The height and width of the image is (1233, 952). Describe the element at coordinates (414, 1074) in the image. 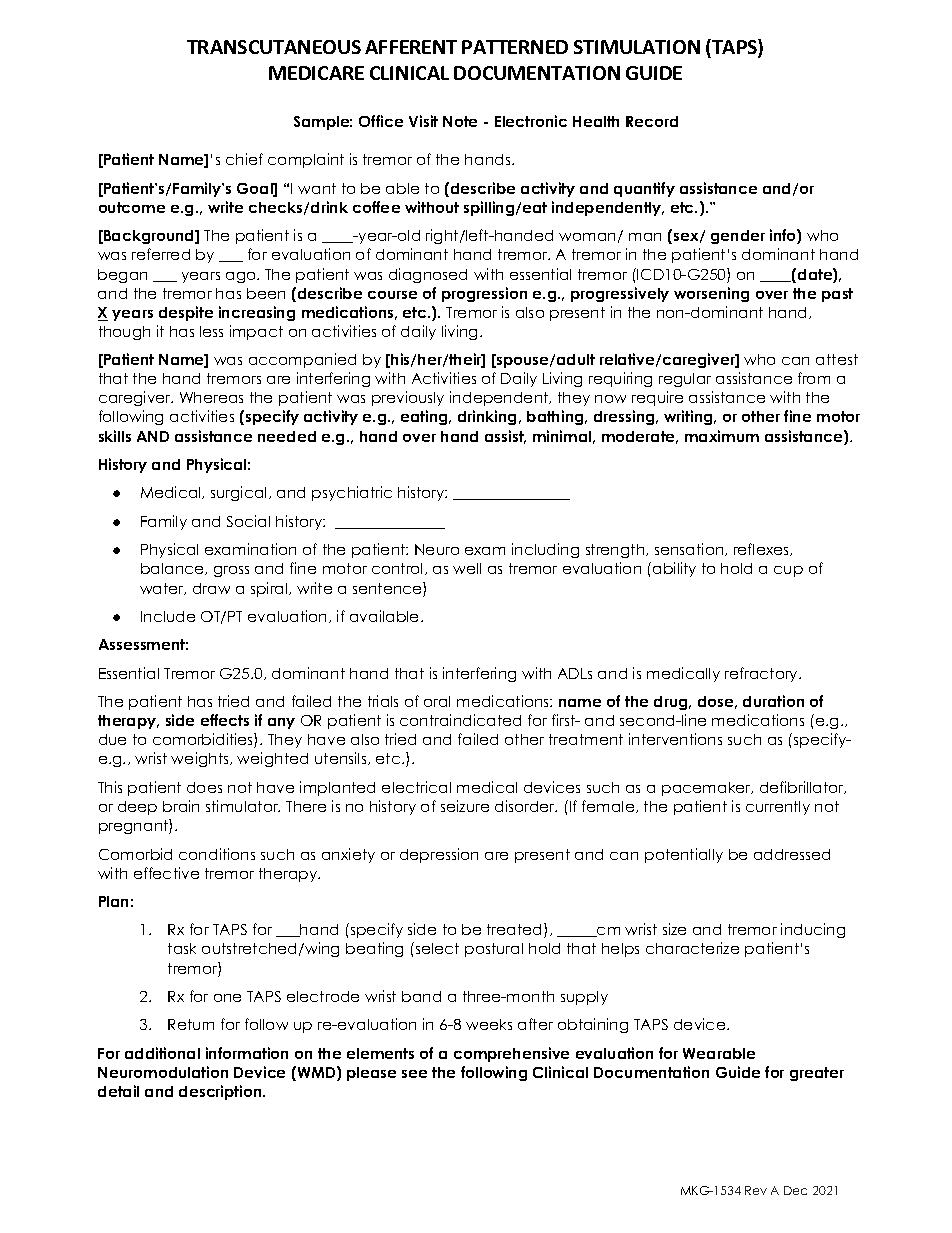

I see `see` at that location.
